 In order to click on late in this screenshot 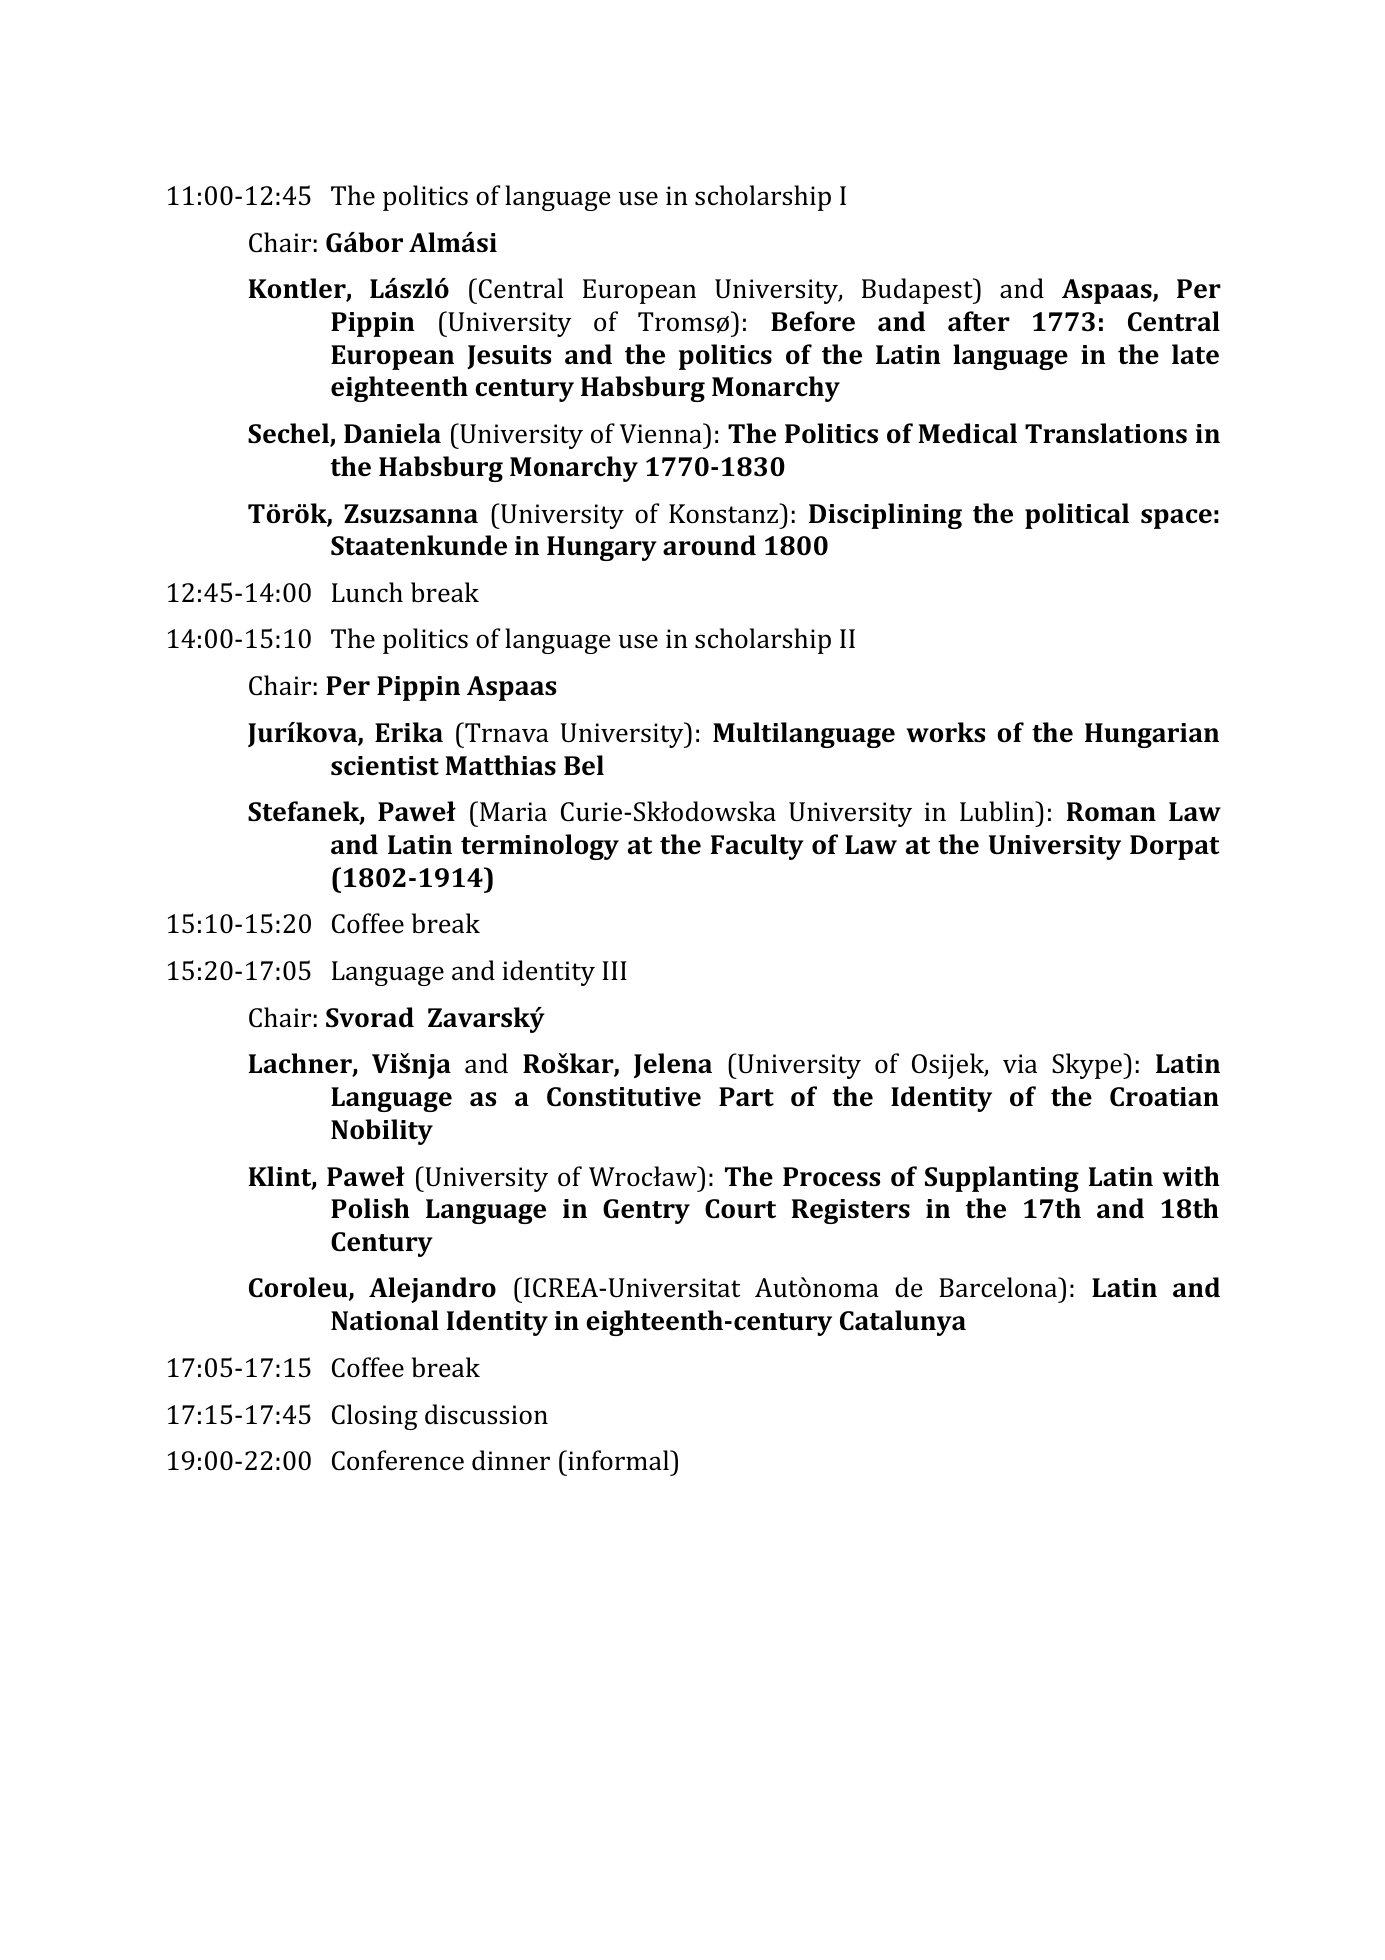, I will do `click(1195, 354)`.
